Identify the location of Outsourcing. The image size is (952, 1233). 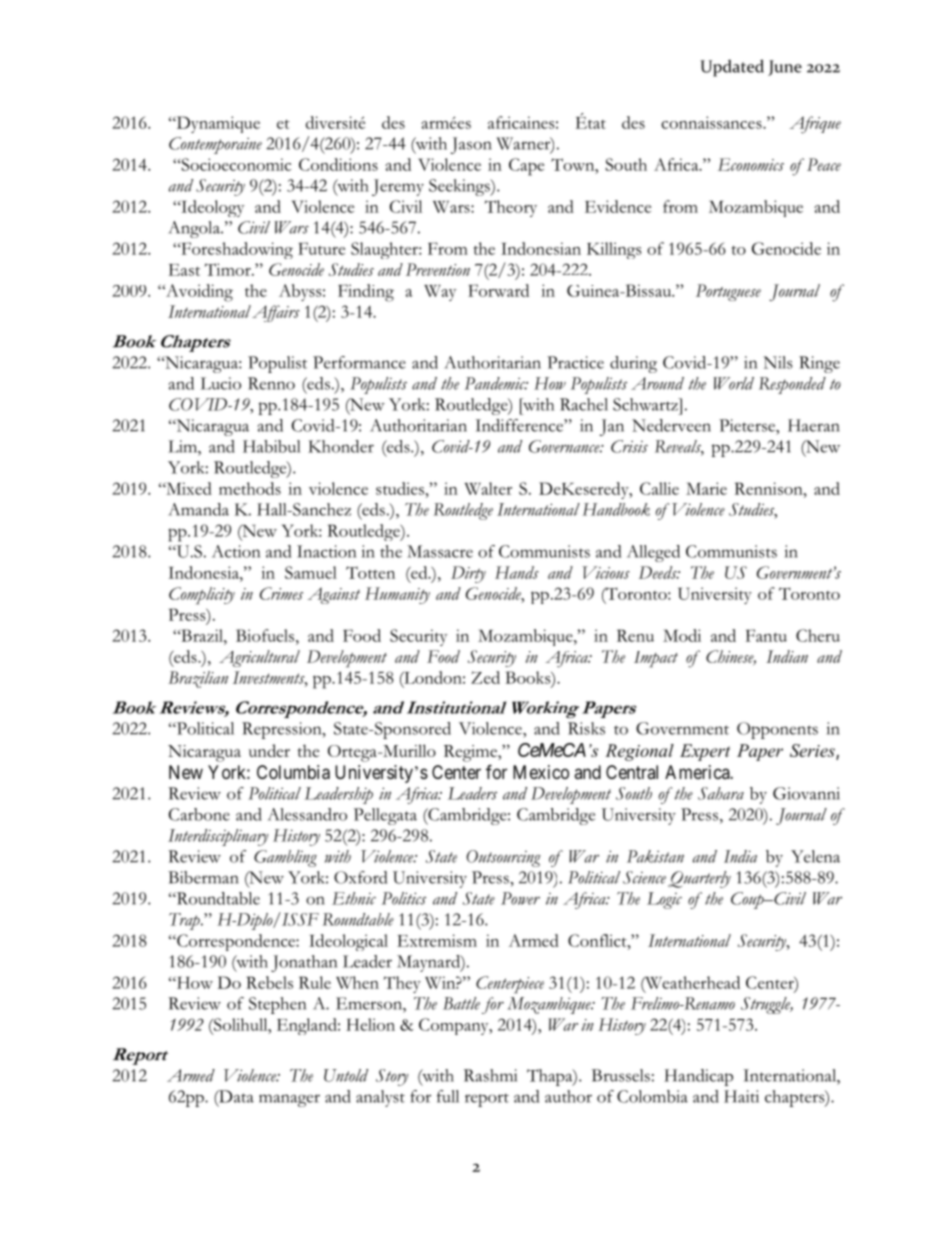
(504, 858).
